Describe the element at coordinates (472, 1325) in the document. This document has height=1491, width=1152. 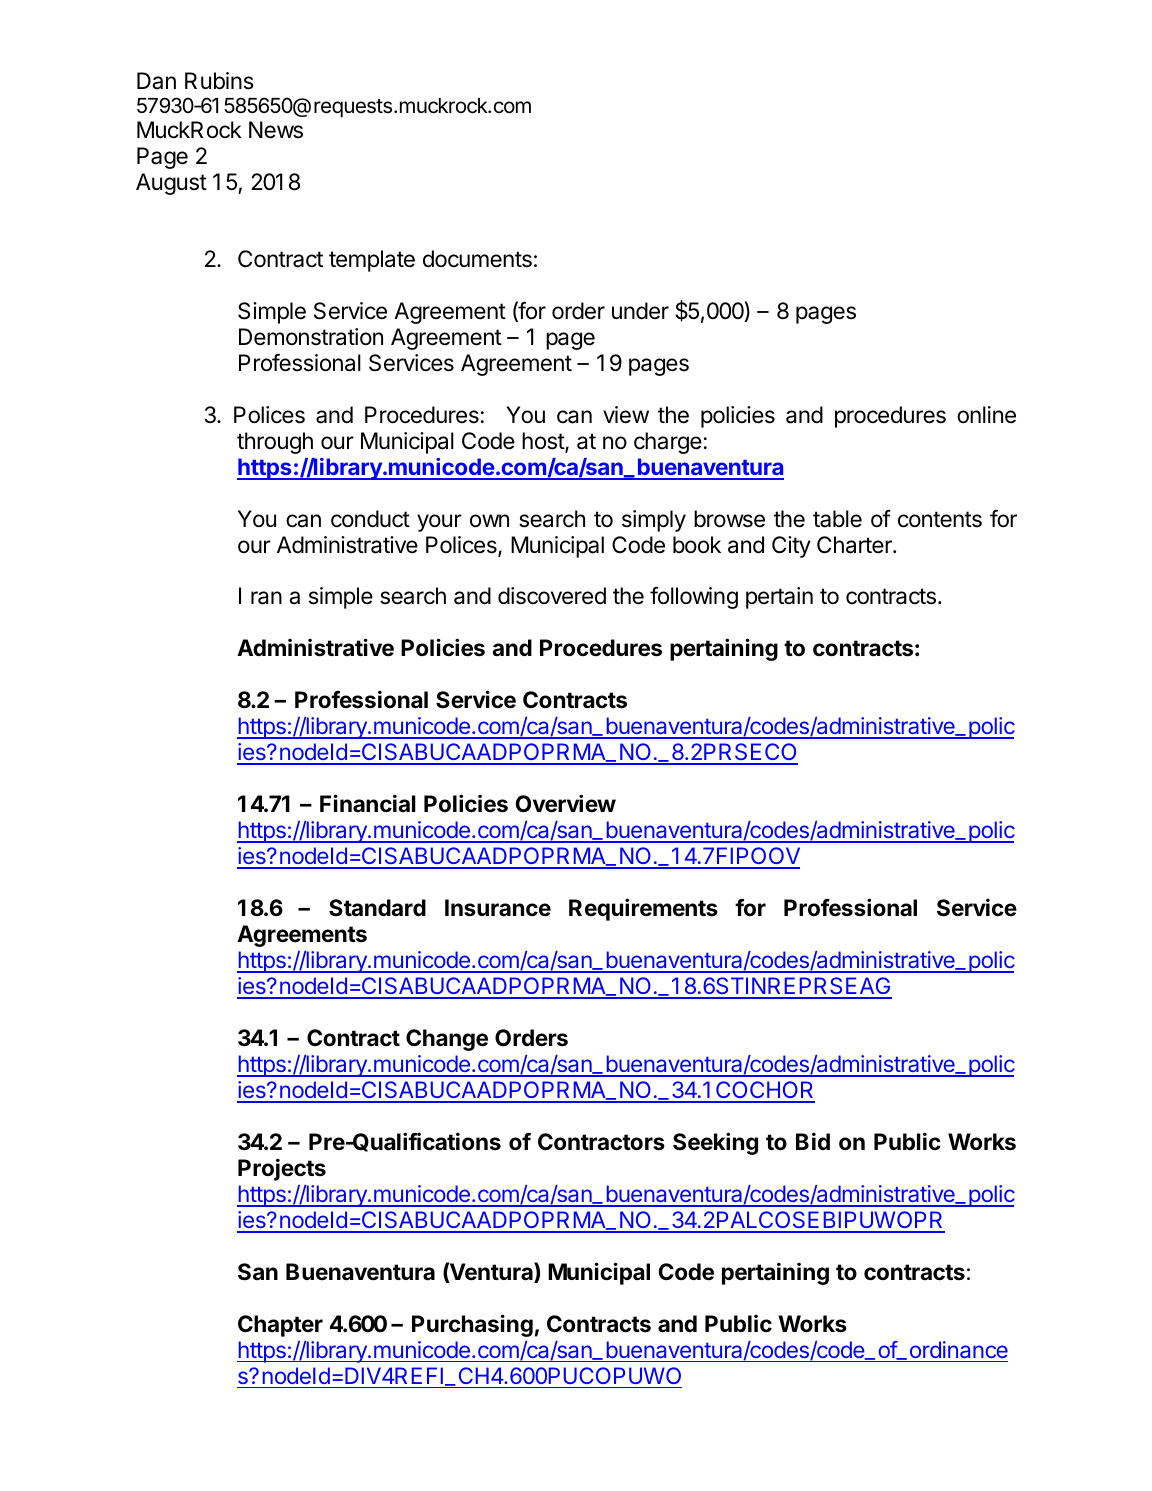
I see `Purchasing` at that location.
